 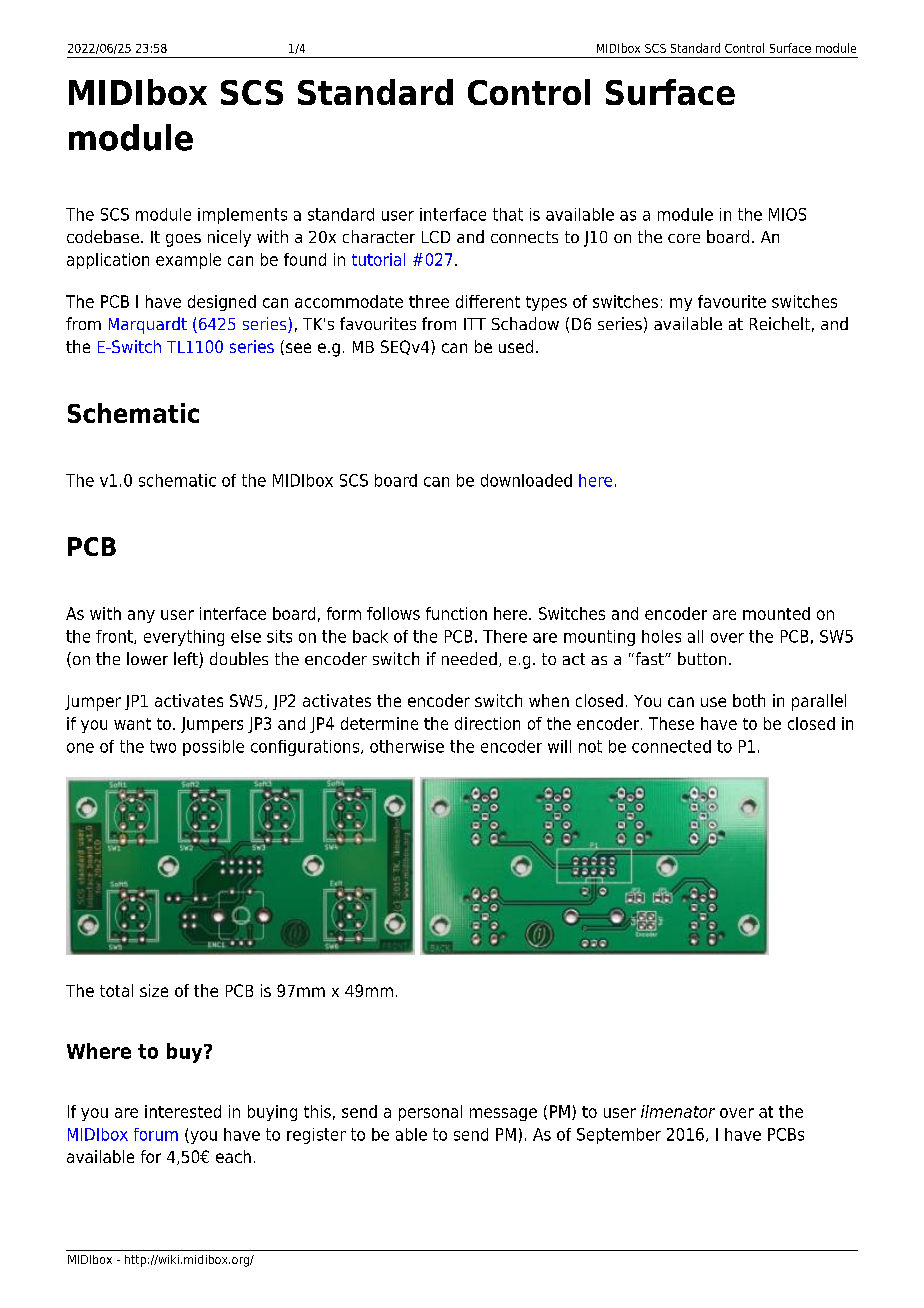 What do you see at coordinates (749, 700) in the document?
I see `both` at bounding box center [749, 700].
